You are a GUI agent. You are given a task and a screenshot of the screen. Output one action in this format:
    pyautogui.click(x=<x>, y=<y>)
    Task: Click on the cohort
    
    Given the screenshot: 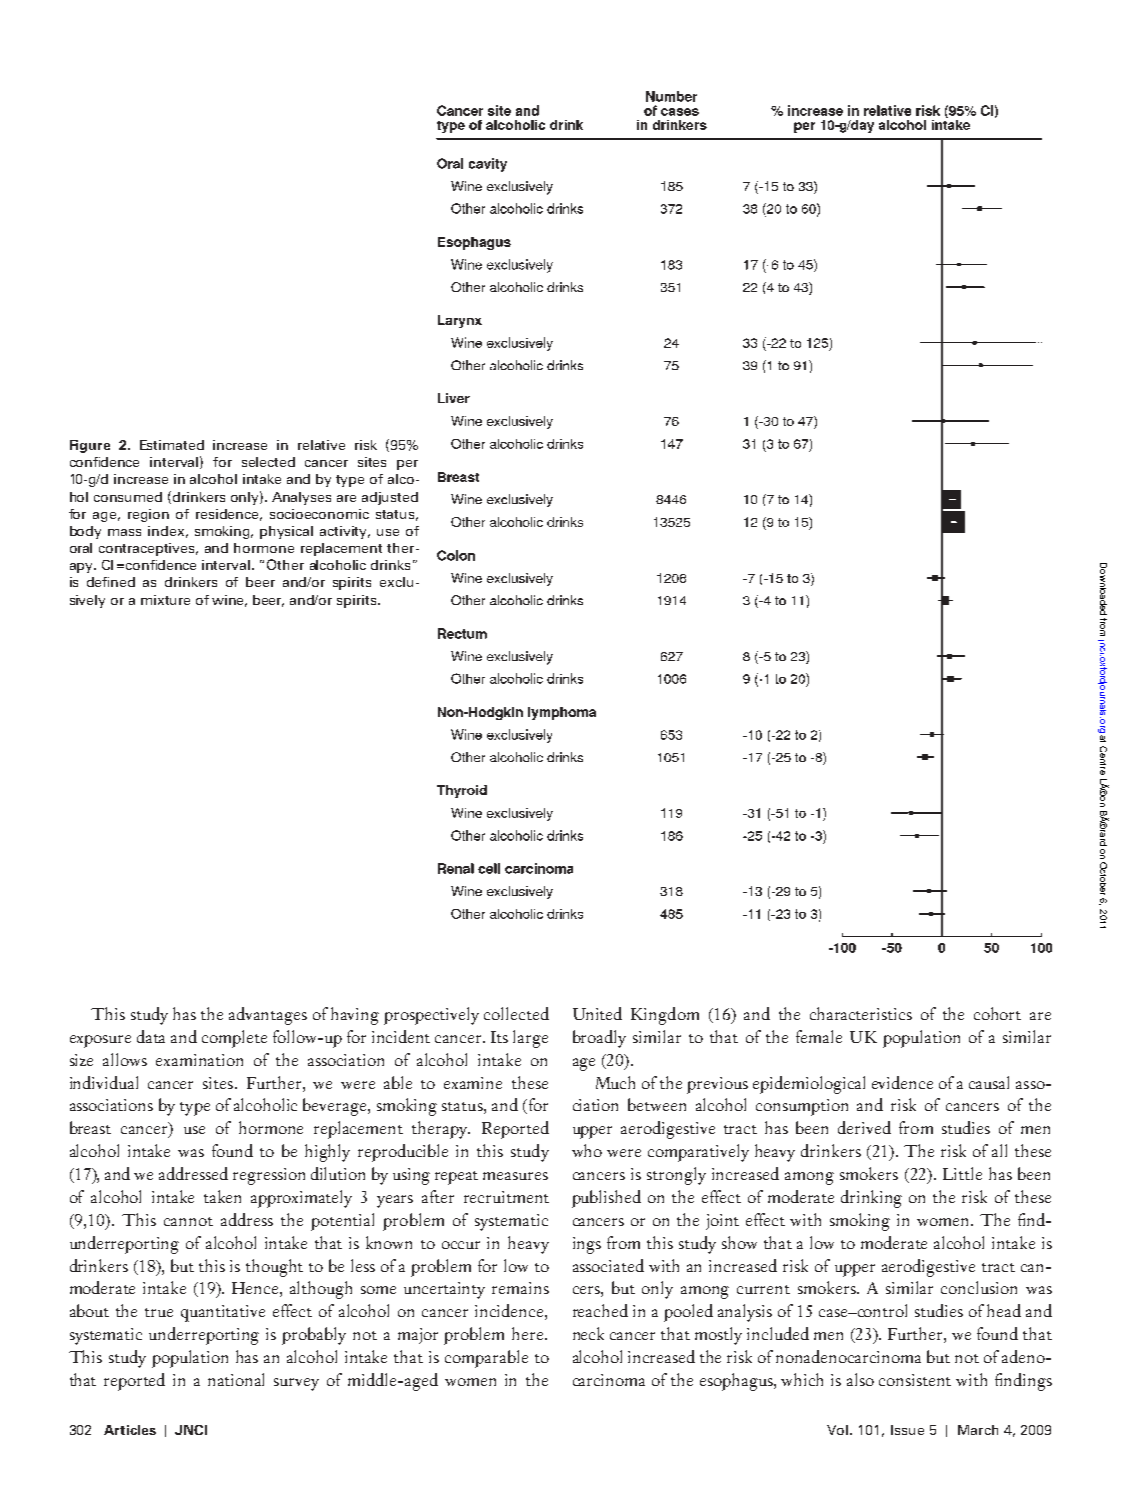 What is the action you would take?
    pyautogui.click(x=997, y=1013)
